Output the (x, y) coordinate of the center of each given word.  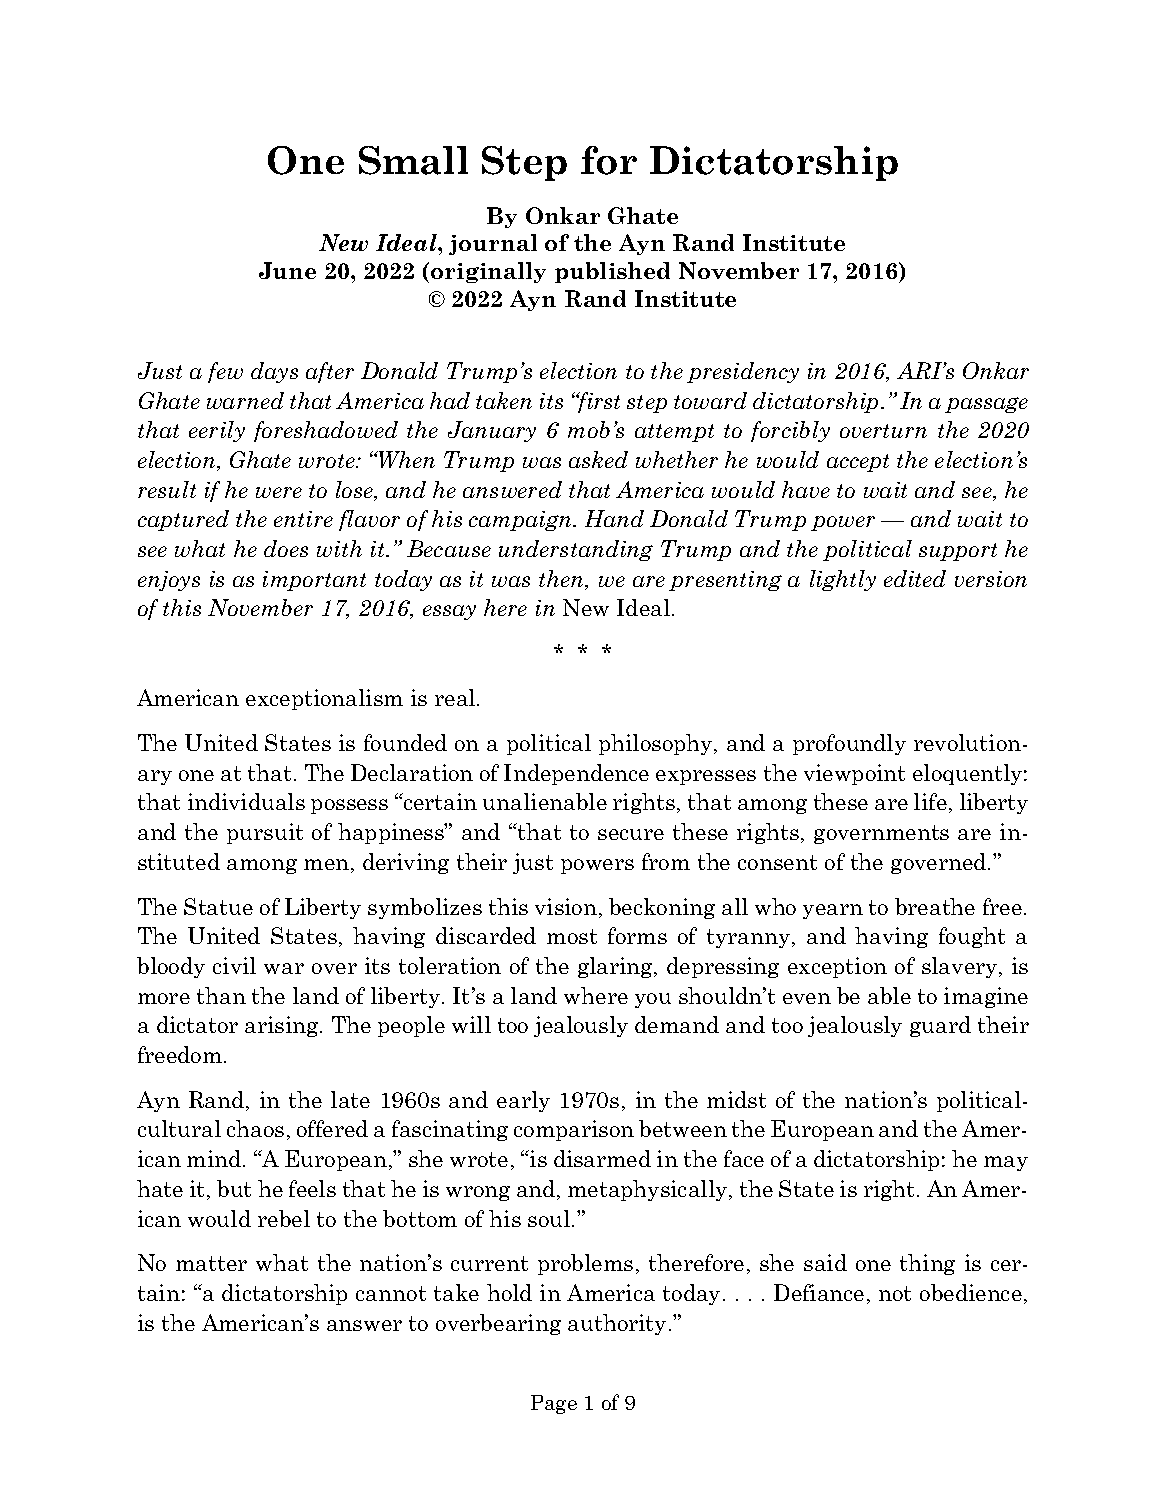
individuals (246, 801)
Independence (576, 774)
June (287, 270)
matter (211, 1263)
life (930, 801)
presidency (743, 372)
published (612, 272)
